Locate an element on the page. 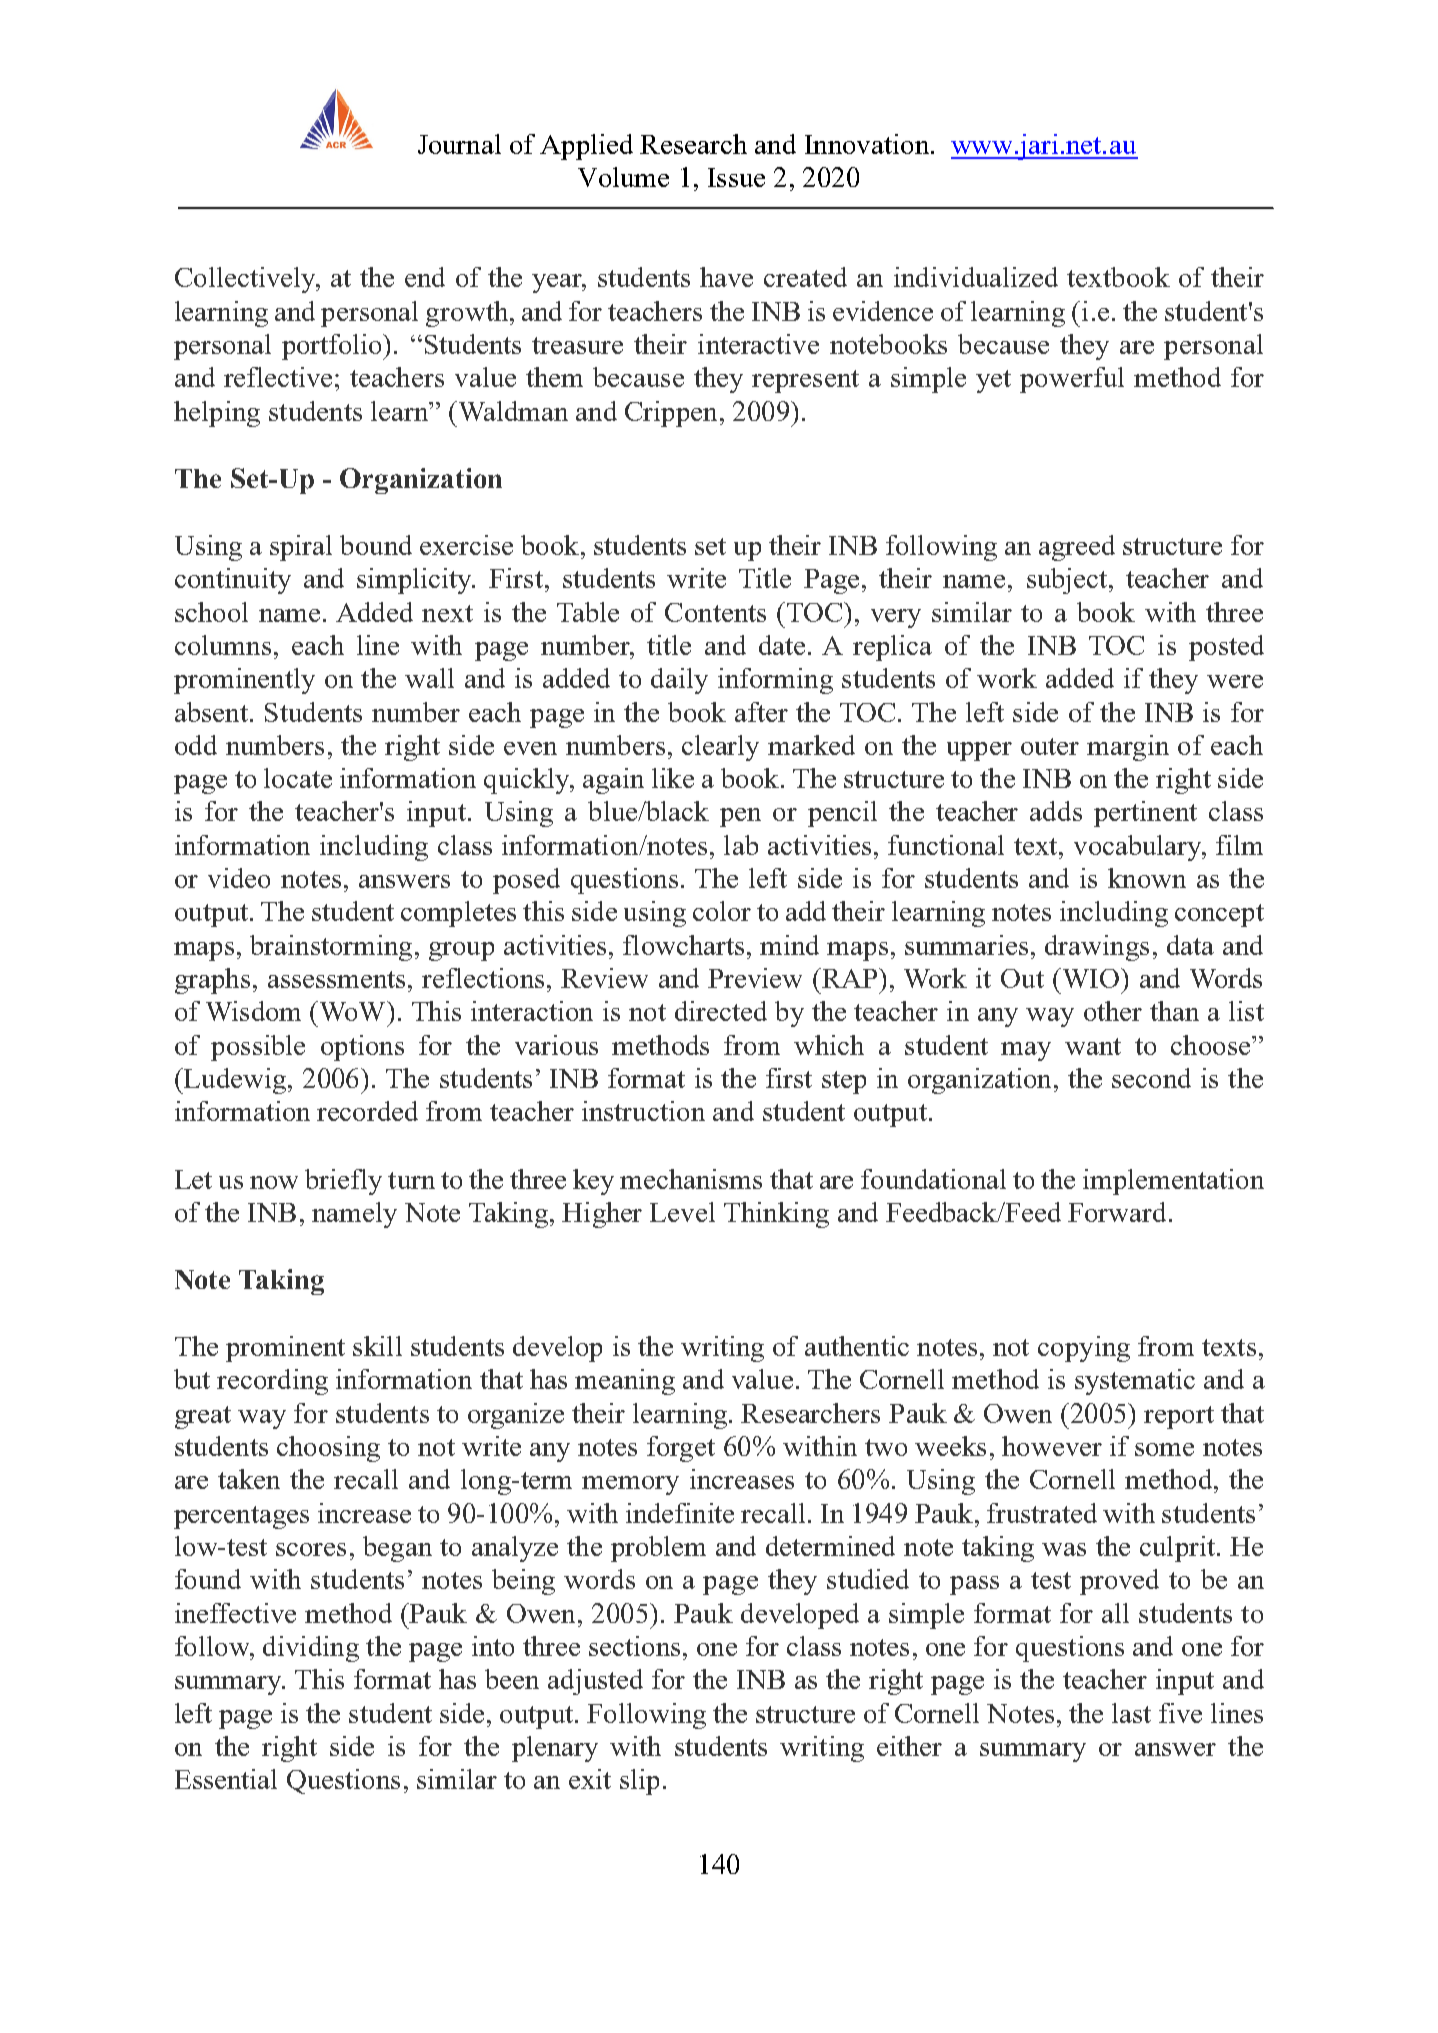 The height and width of the document is (2033, 1438). slip is located at coordinates (639, 1782).
